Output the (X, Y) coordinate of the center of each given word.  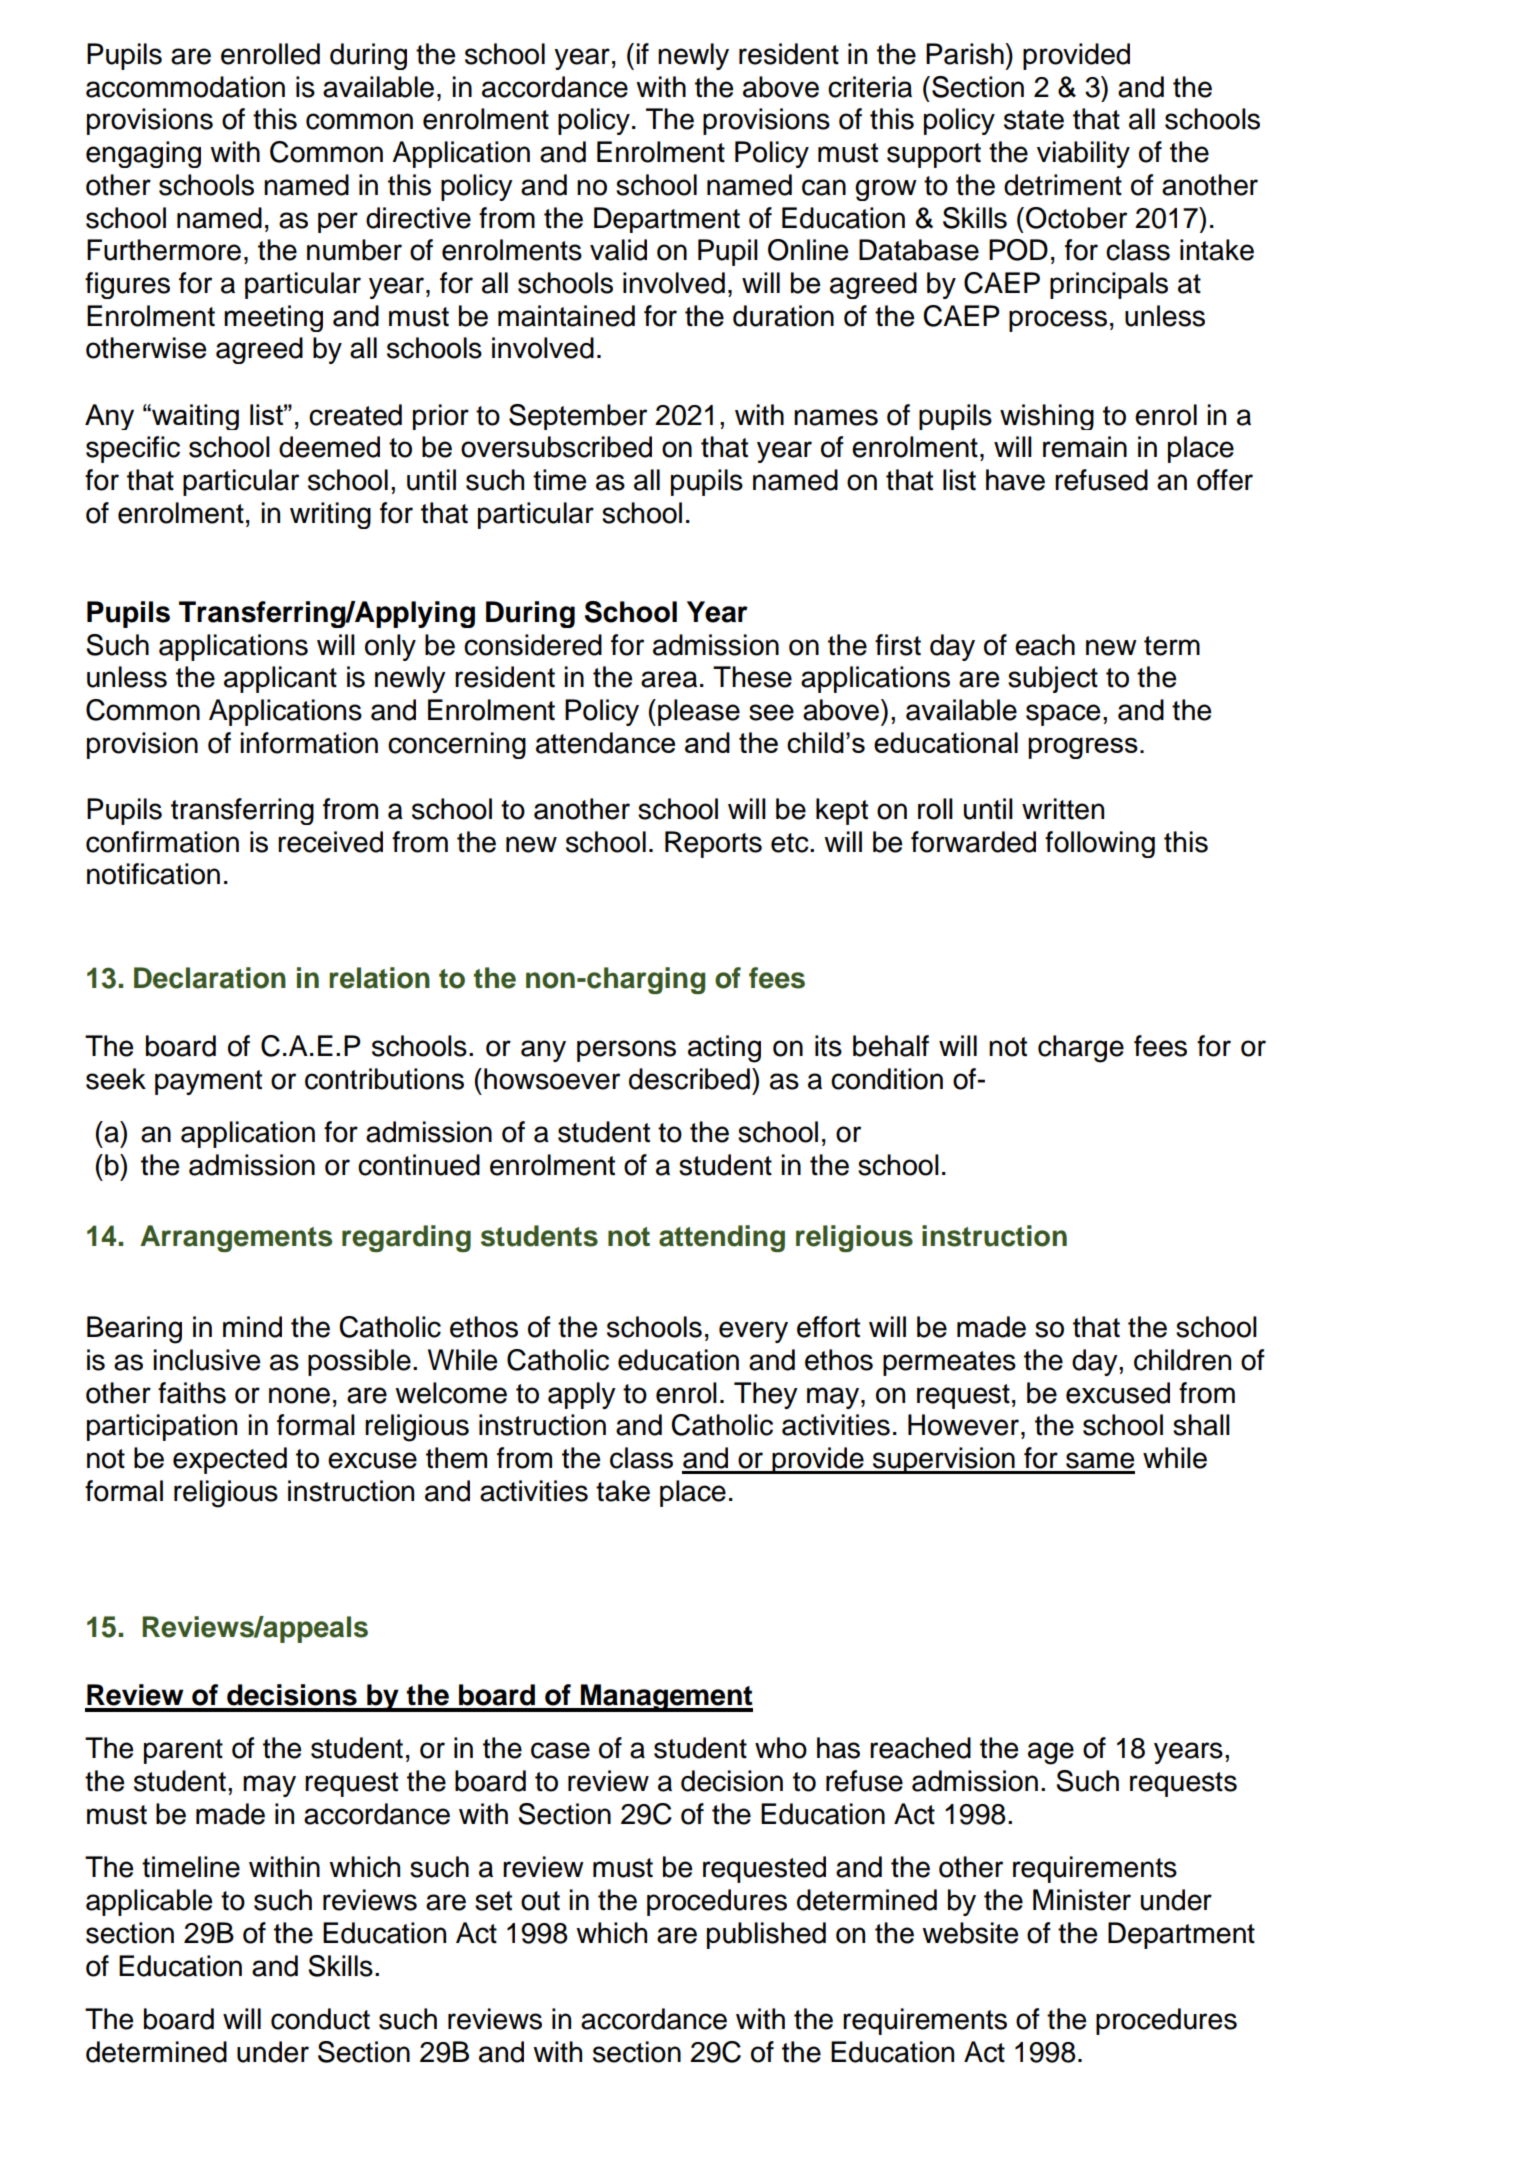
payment (208, 1082)
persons (626, 1051)
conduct (320, 2019)
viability (1083, 154)
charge (1081, 1049)
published (766, 1935)
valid (618, 250)
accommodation (185, 87)
